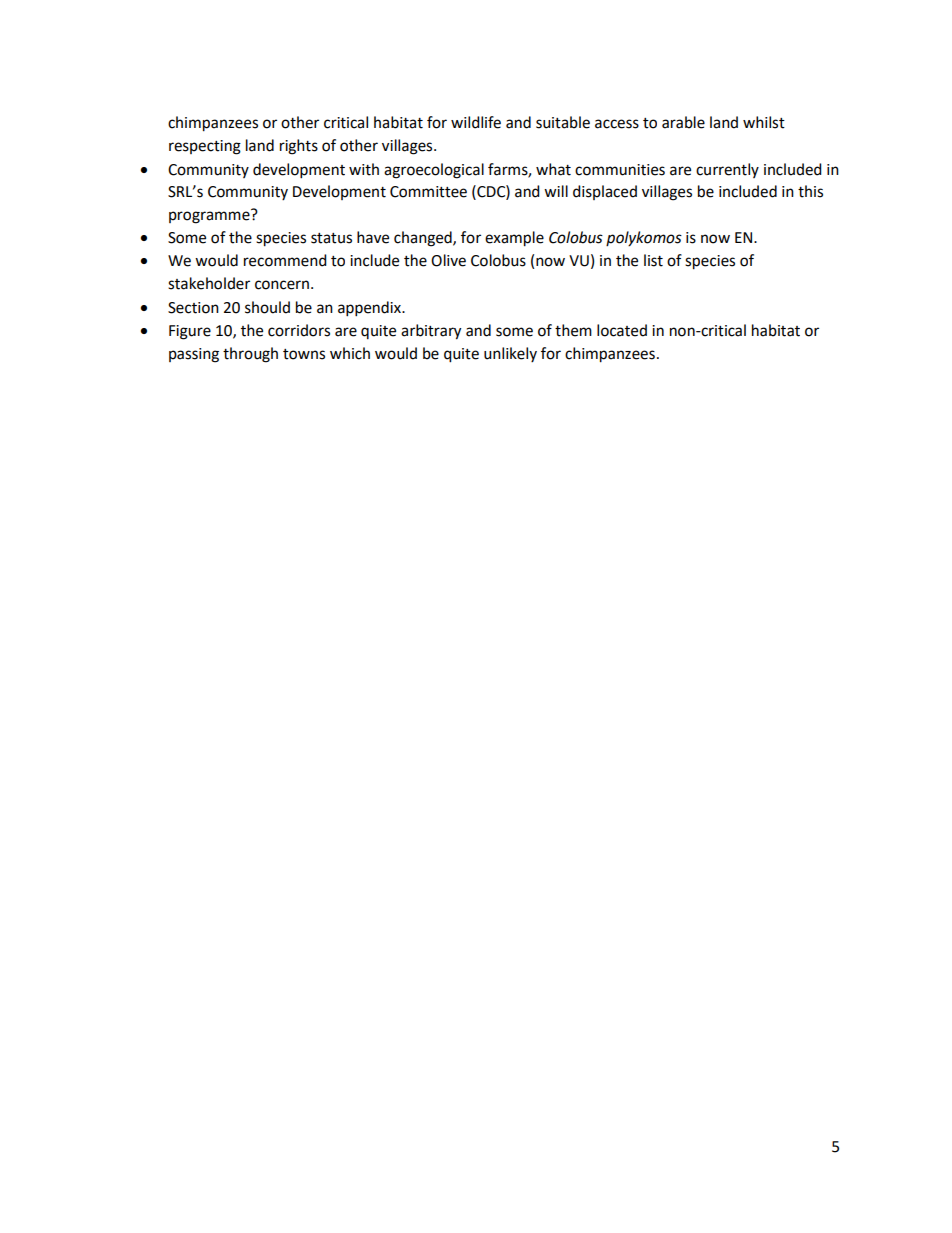  What do you see at coordinates (764, 122) in the screenshot?
I see `whilst` at bounding box center [764, 122].
